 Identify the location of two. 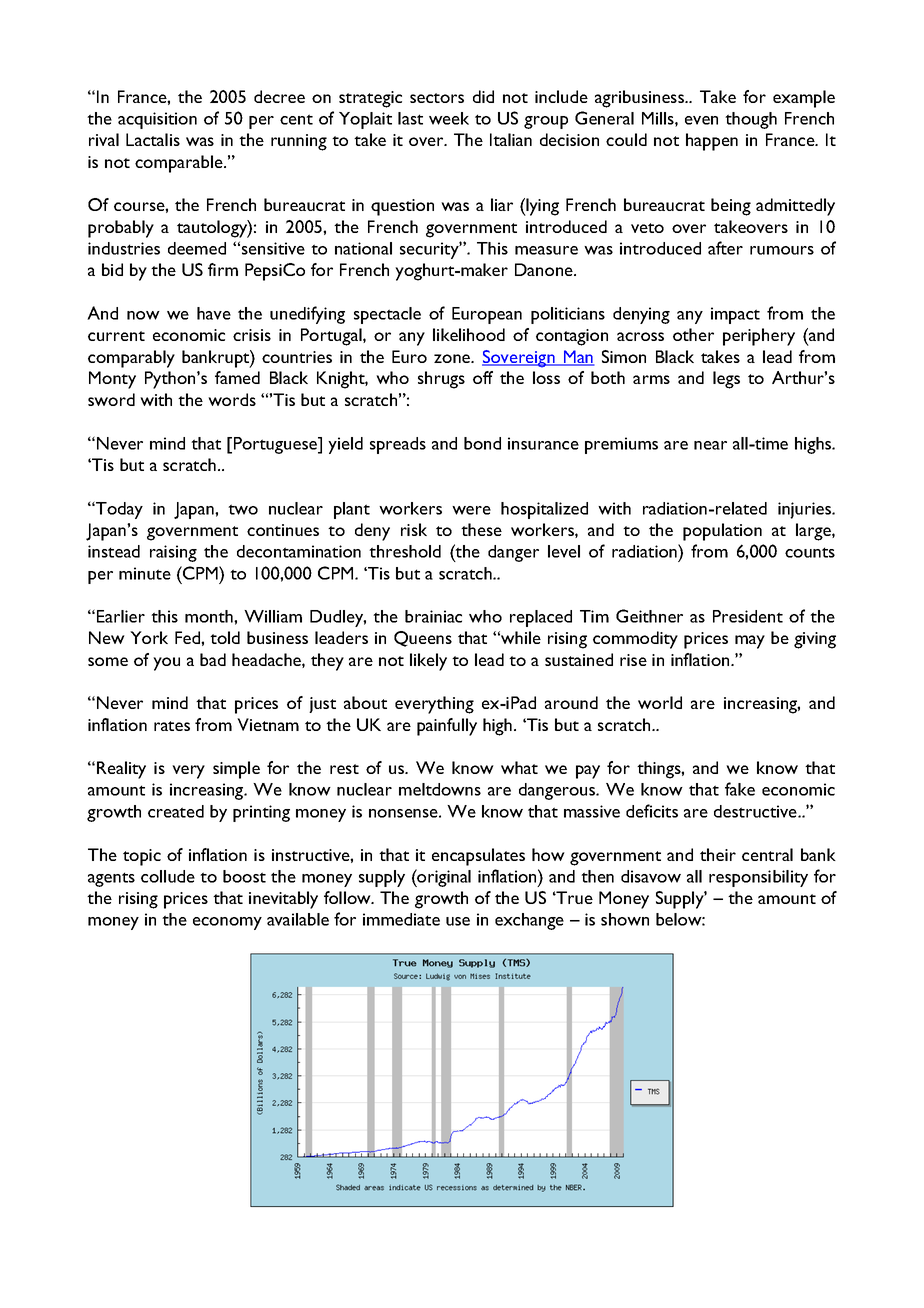
(243, 509).
